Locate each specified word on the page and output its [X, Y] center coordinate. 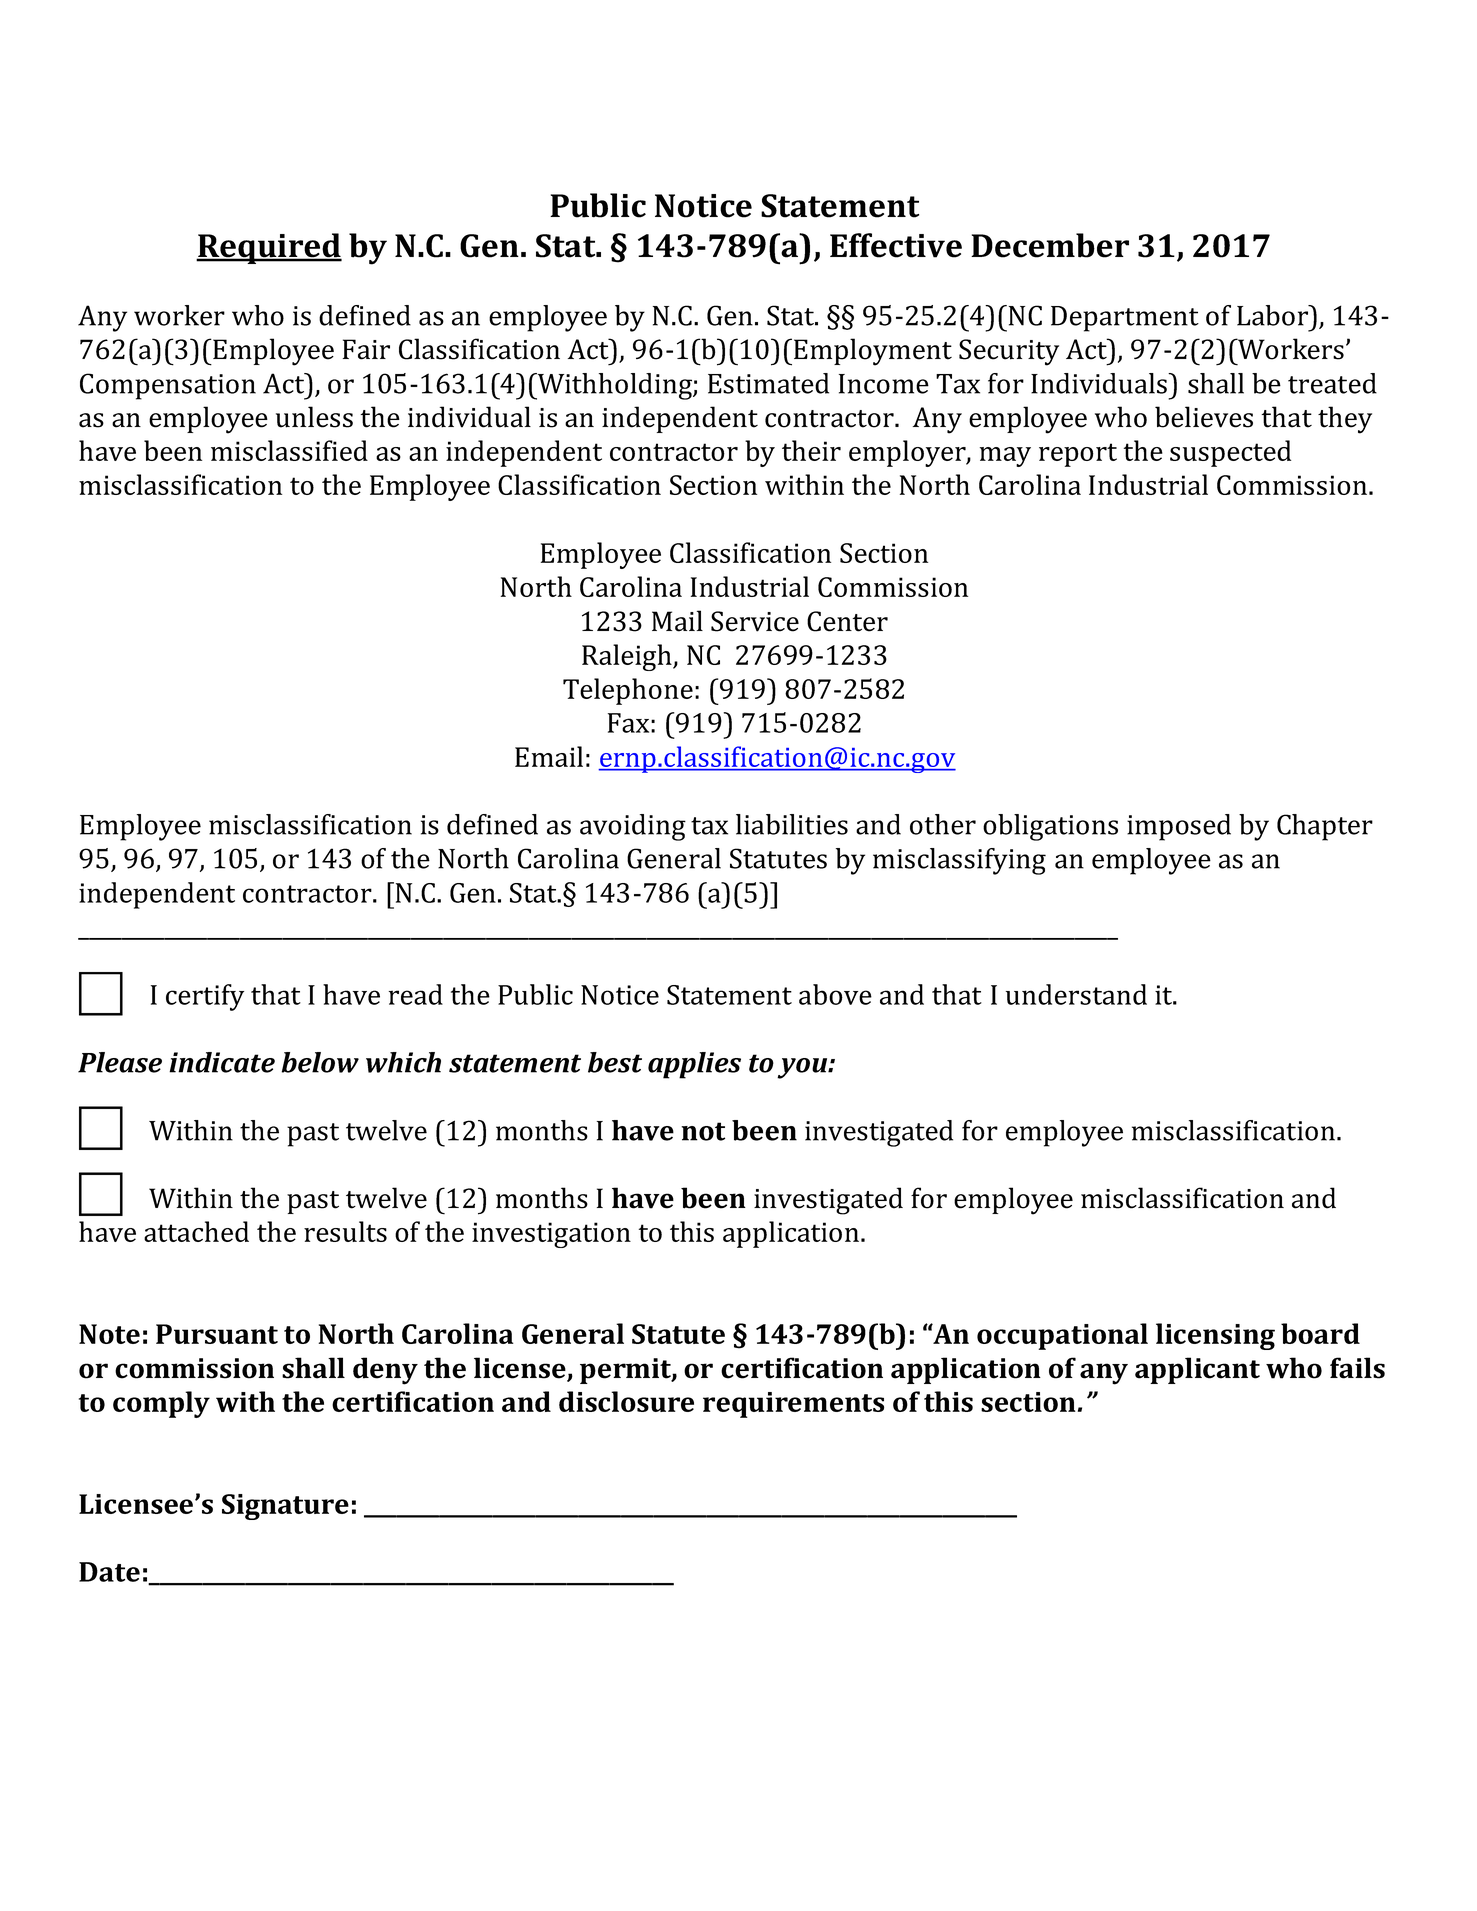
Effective [896, 245]
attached [196, 1231]
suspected [1230, 453]
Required [269, 248]
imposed [1179, 827]
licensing [1215, 1336]
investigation [551, 1235]
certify [205, 997]
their [811, 450]
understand [1076, 994]
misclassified [289, 450]
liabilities [792, 824]
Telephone [628, 691]
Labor [1274, 315]
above [835, 994]
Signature [285, 1507]
